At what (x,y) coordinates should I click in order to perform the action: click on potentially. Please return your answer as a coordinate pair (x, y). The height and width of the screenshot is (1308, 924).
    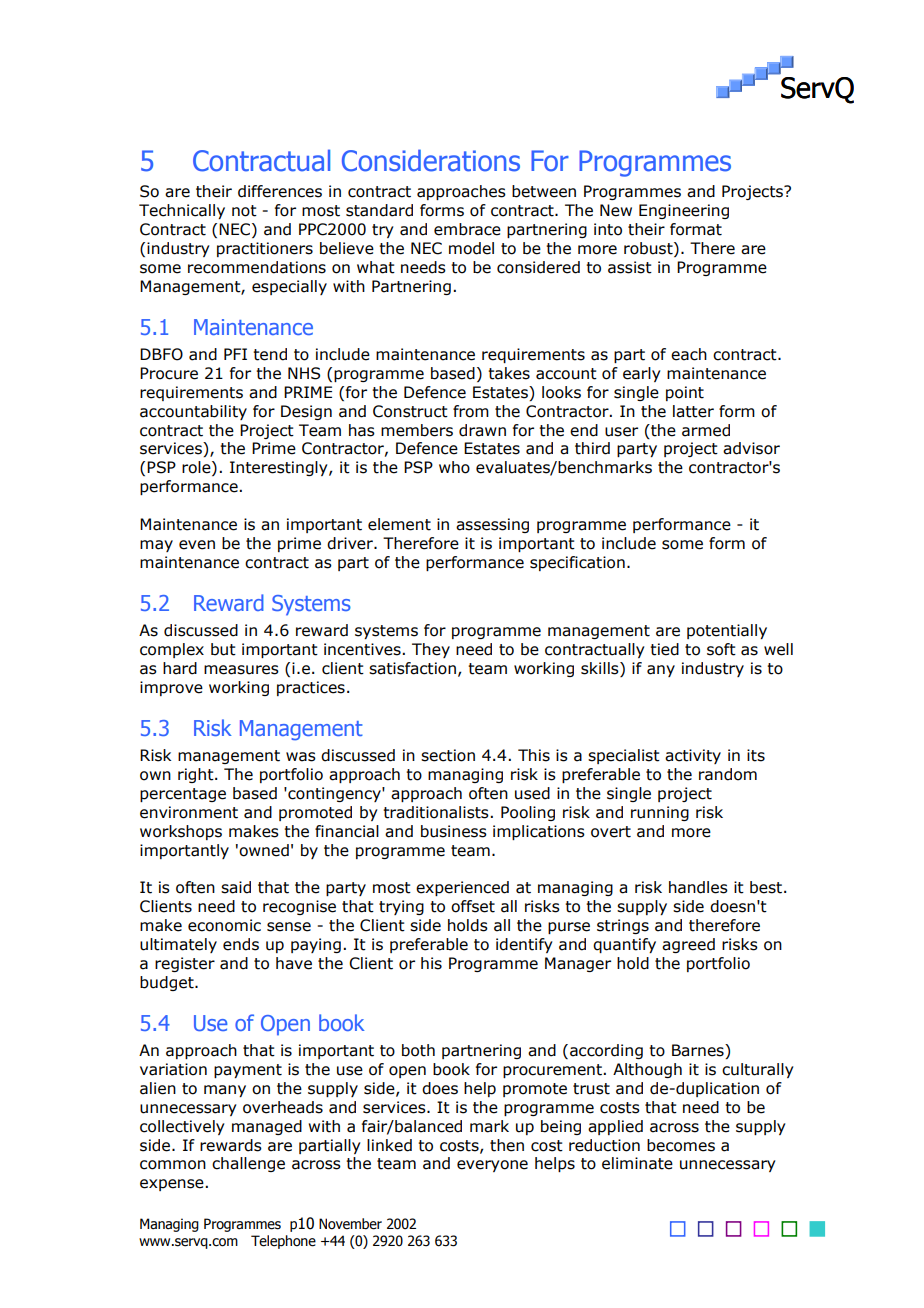
    Looking at the image, I should click on (727, 631).
